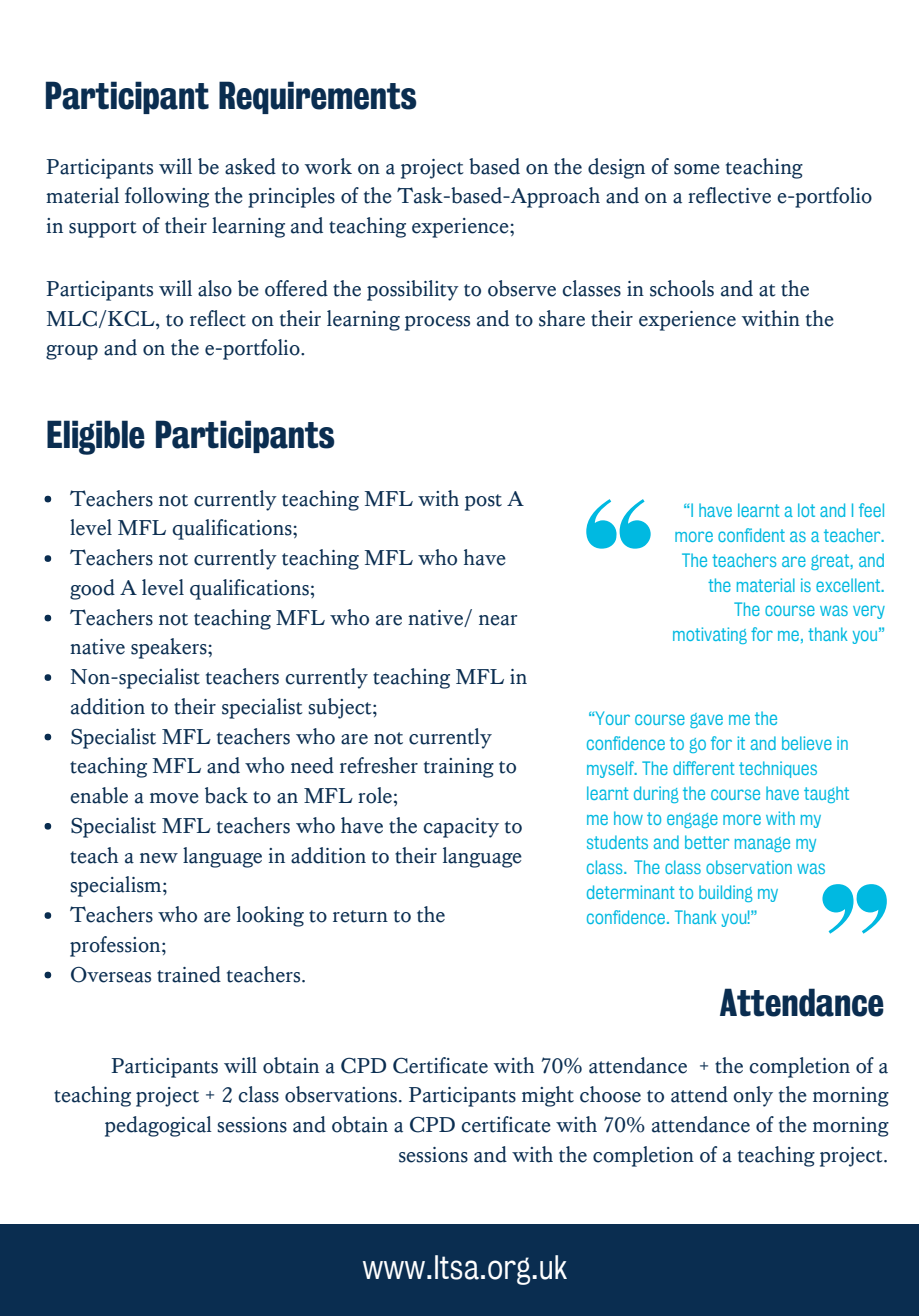 Image resolution: width=919 pixels, height=1316 pixels. Describe the element at coordinates (158, 1126) in the screenshot. I see `pedagogical` at that location.
